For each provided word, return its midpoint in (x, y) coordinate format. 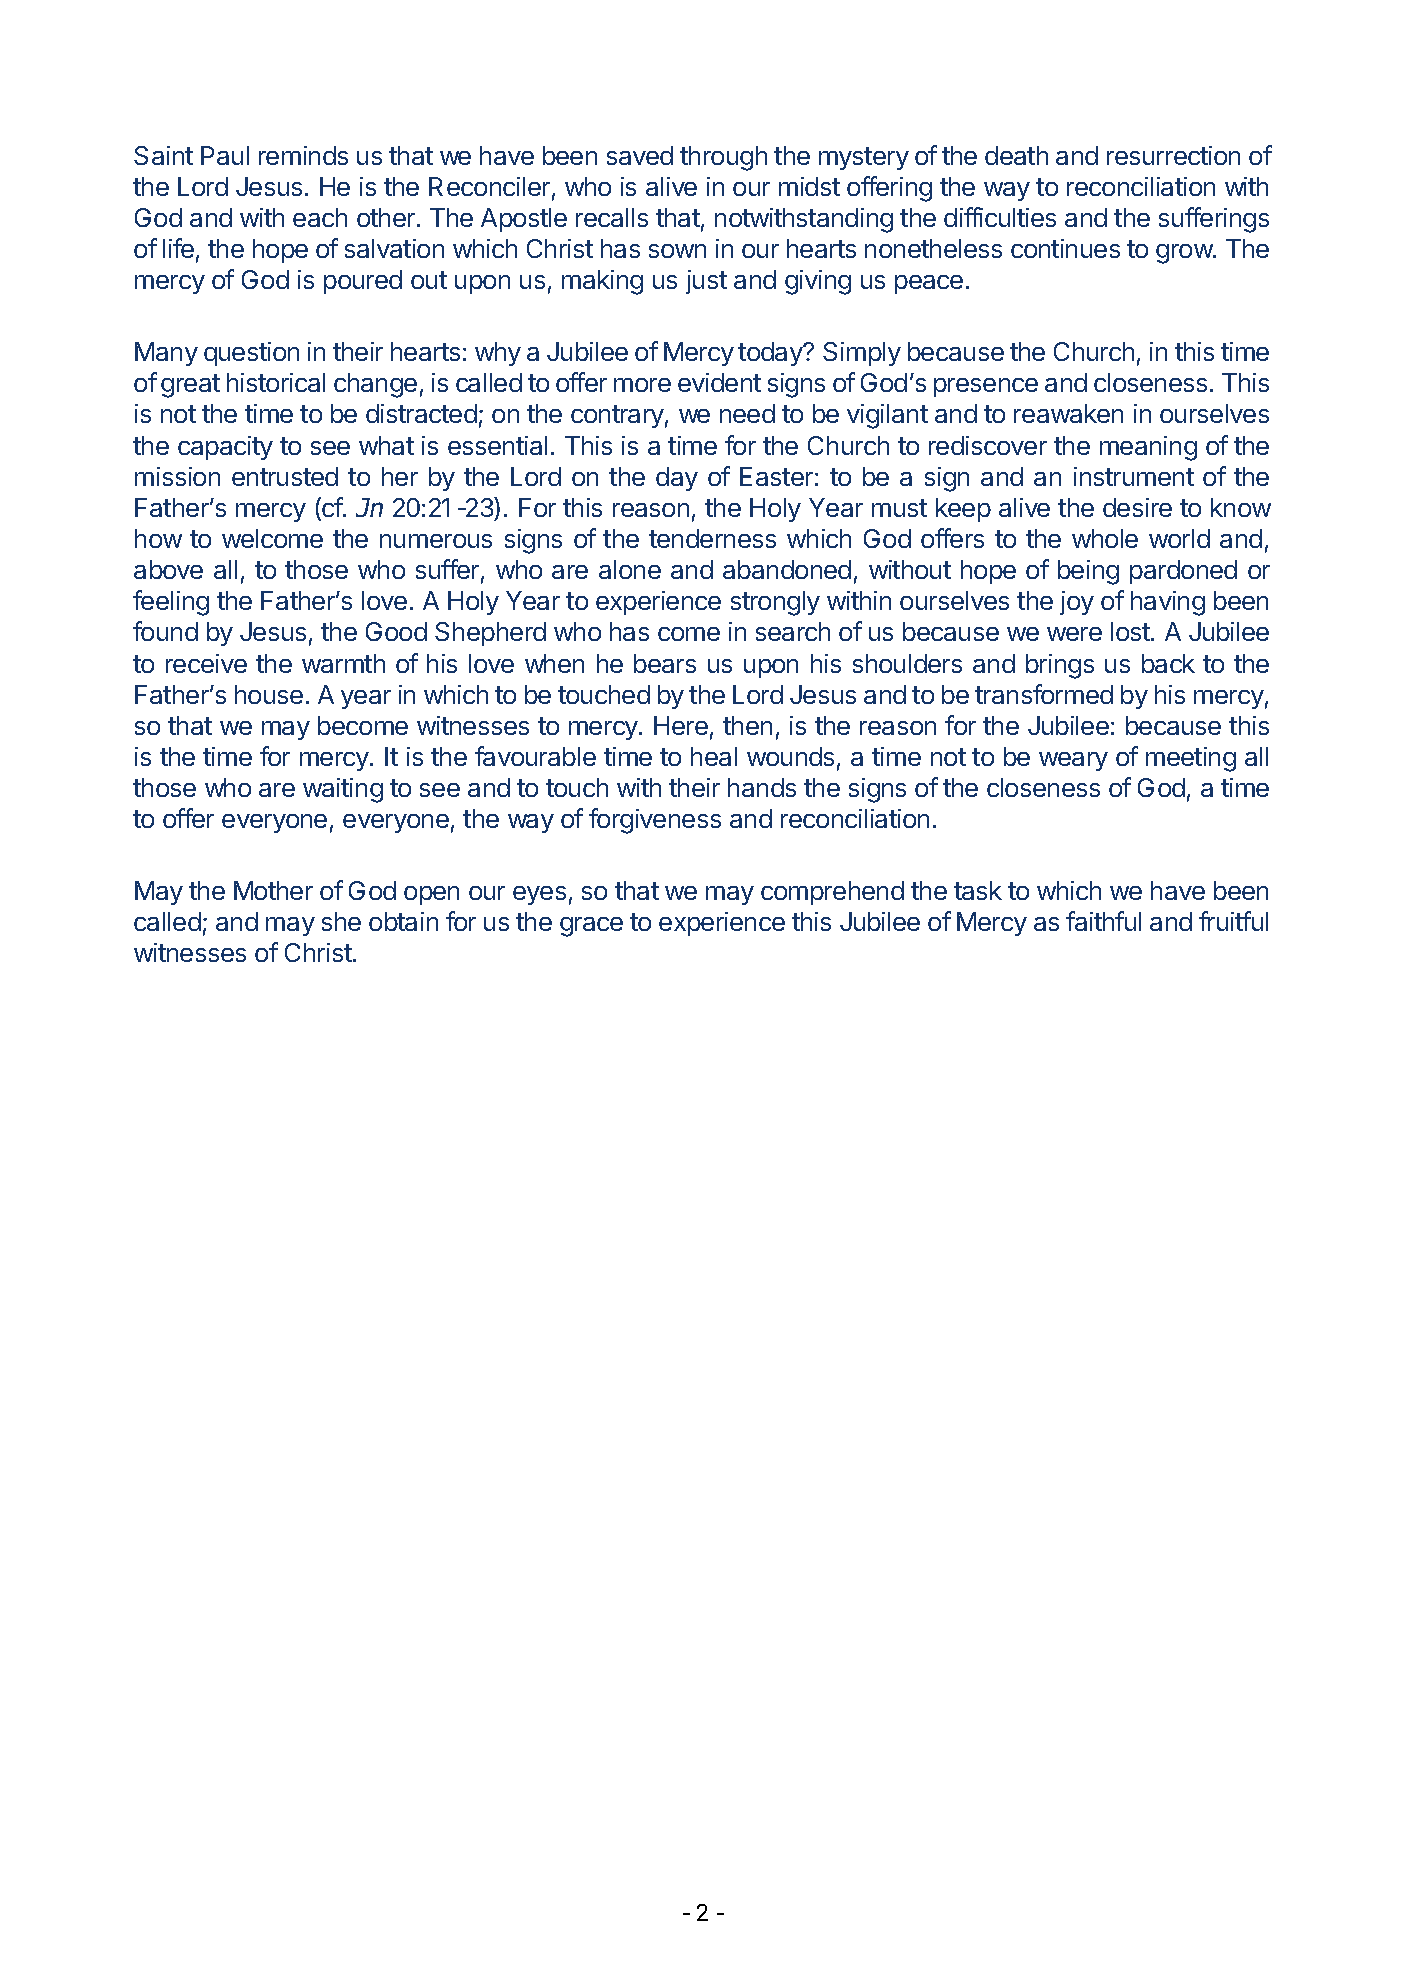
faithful (1103, 921)
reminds (303, 155)
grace (591, 927)
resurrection (1173, 155)
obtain (403, 921)
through (723, 158)
